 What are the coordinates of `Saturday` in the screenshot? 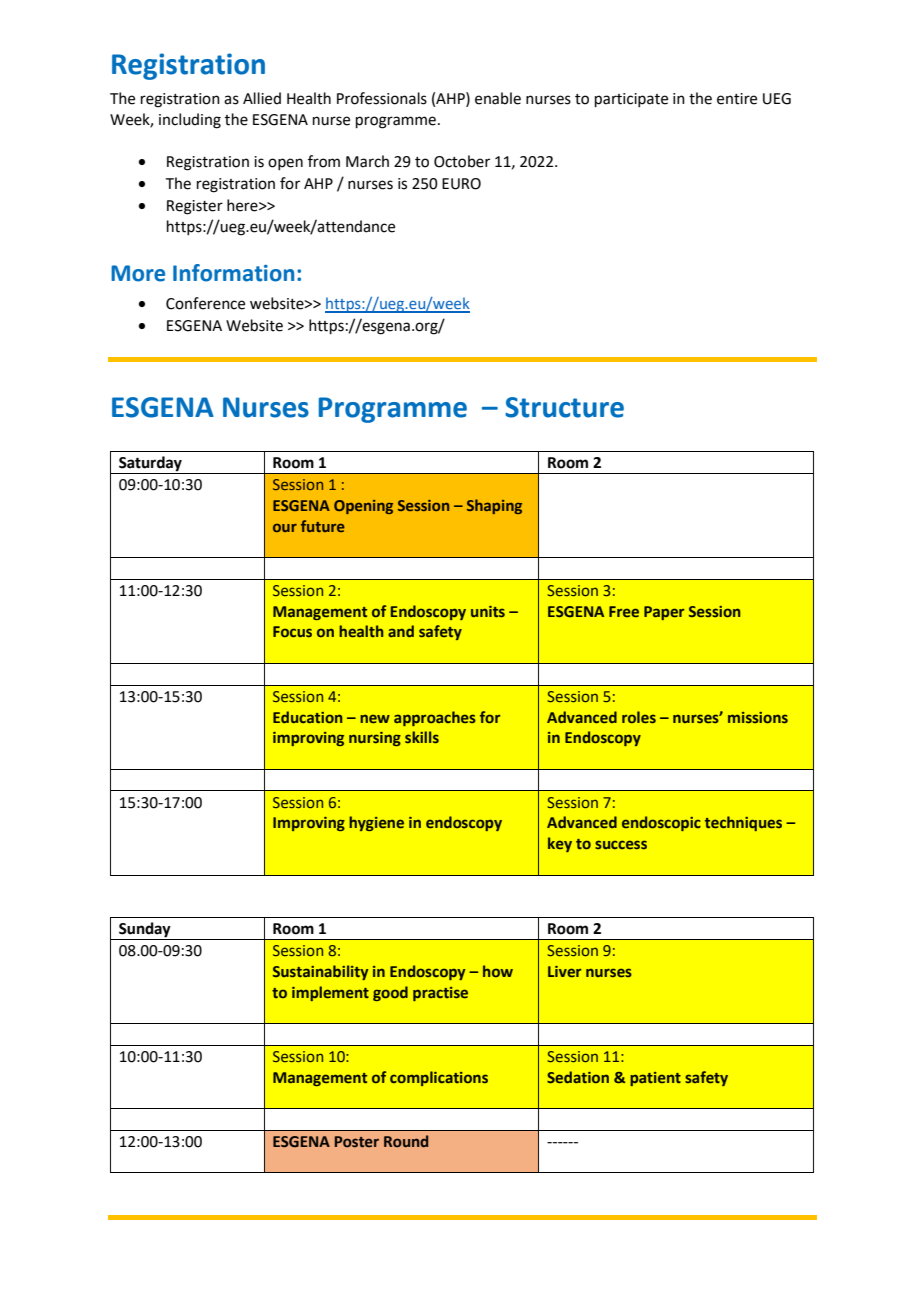 It's located at (150, 465).
